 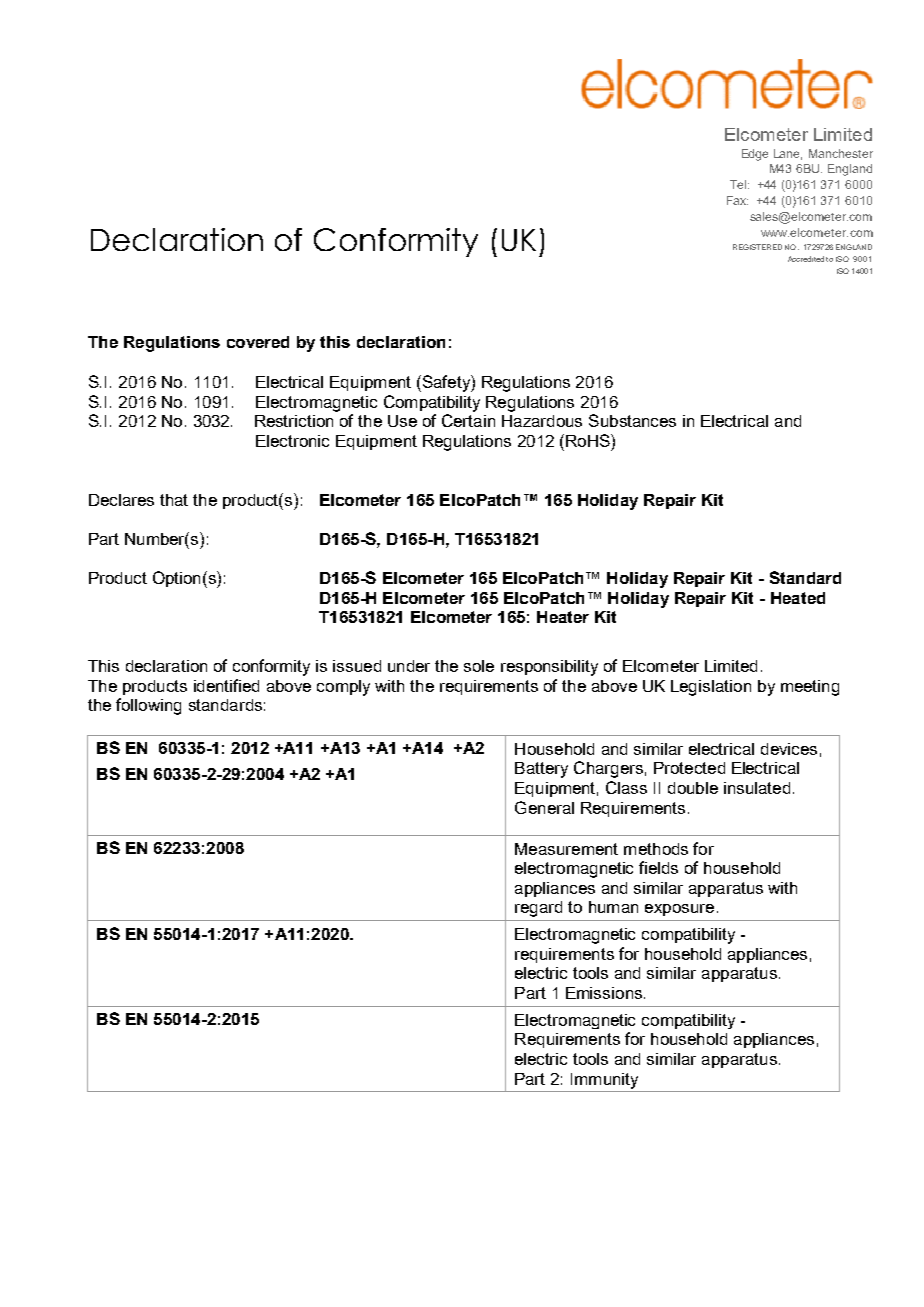 I want to click on sole, so click(x=479, y=666).
